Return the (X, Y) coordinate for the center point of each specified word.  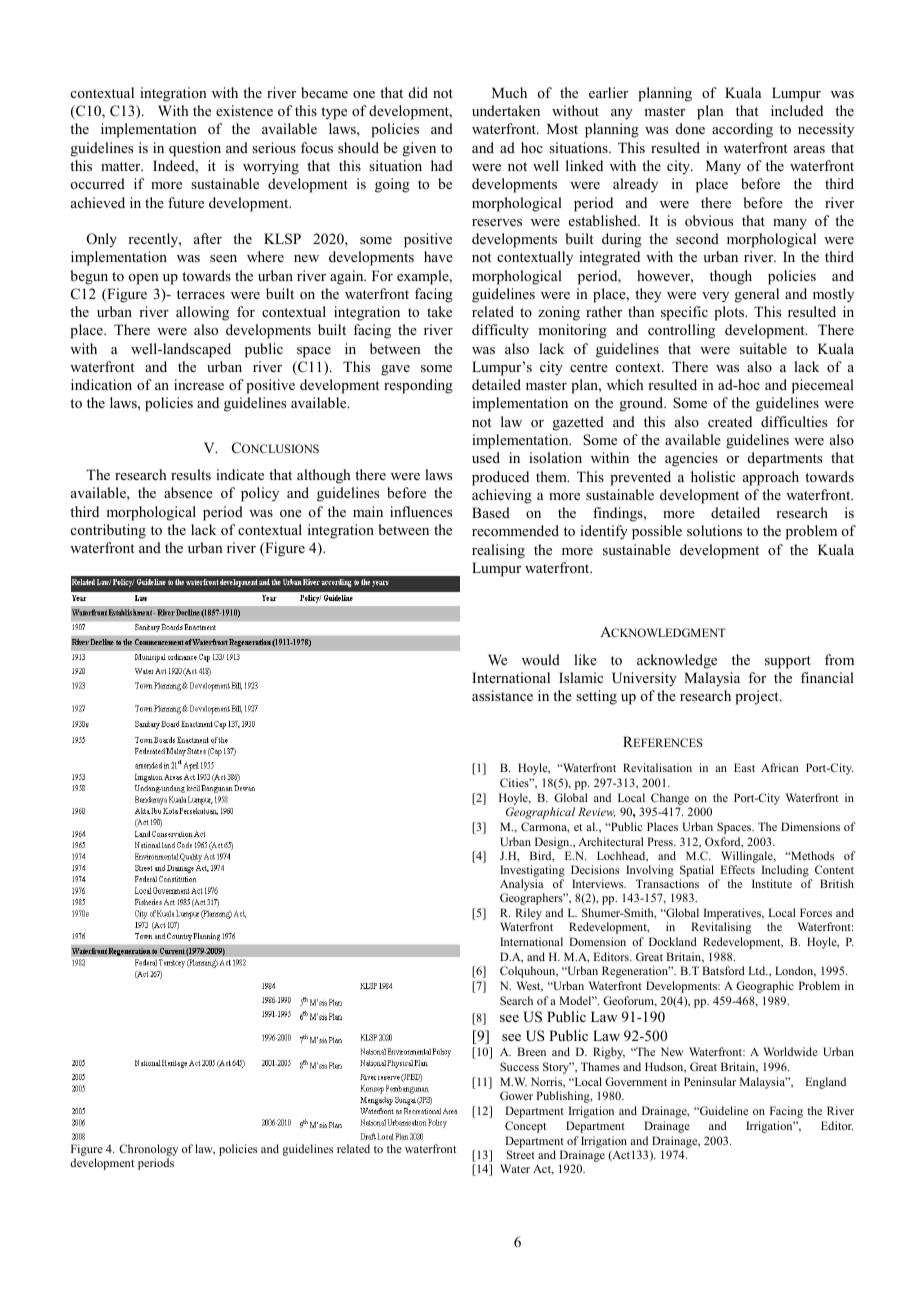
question (195, 149)
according (742, 130)
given (419, 149)
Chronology (148, 1150)
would (541, 659)
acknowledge (677, 661)
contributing (108, 531)
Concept (525, 1127)
